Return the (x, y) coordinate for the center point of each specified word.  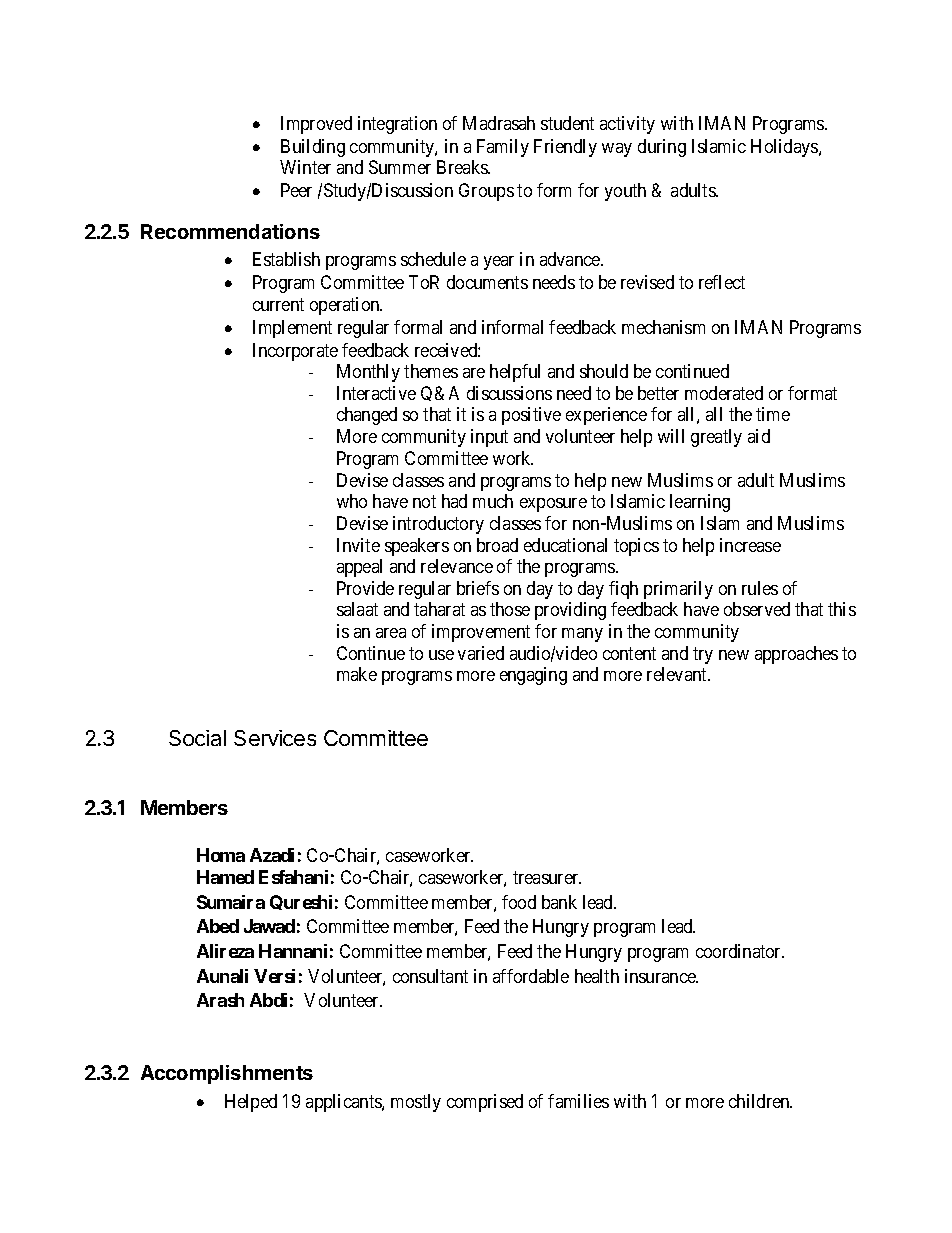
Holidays (785, 148)
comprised (485, 1103)
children (760, 1101)
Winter (305, 167)
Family (503, 148)
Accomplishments (227, 1074)
